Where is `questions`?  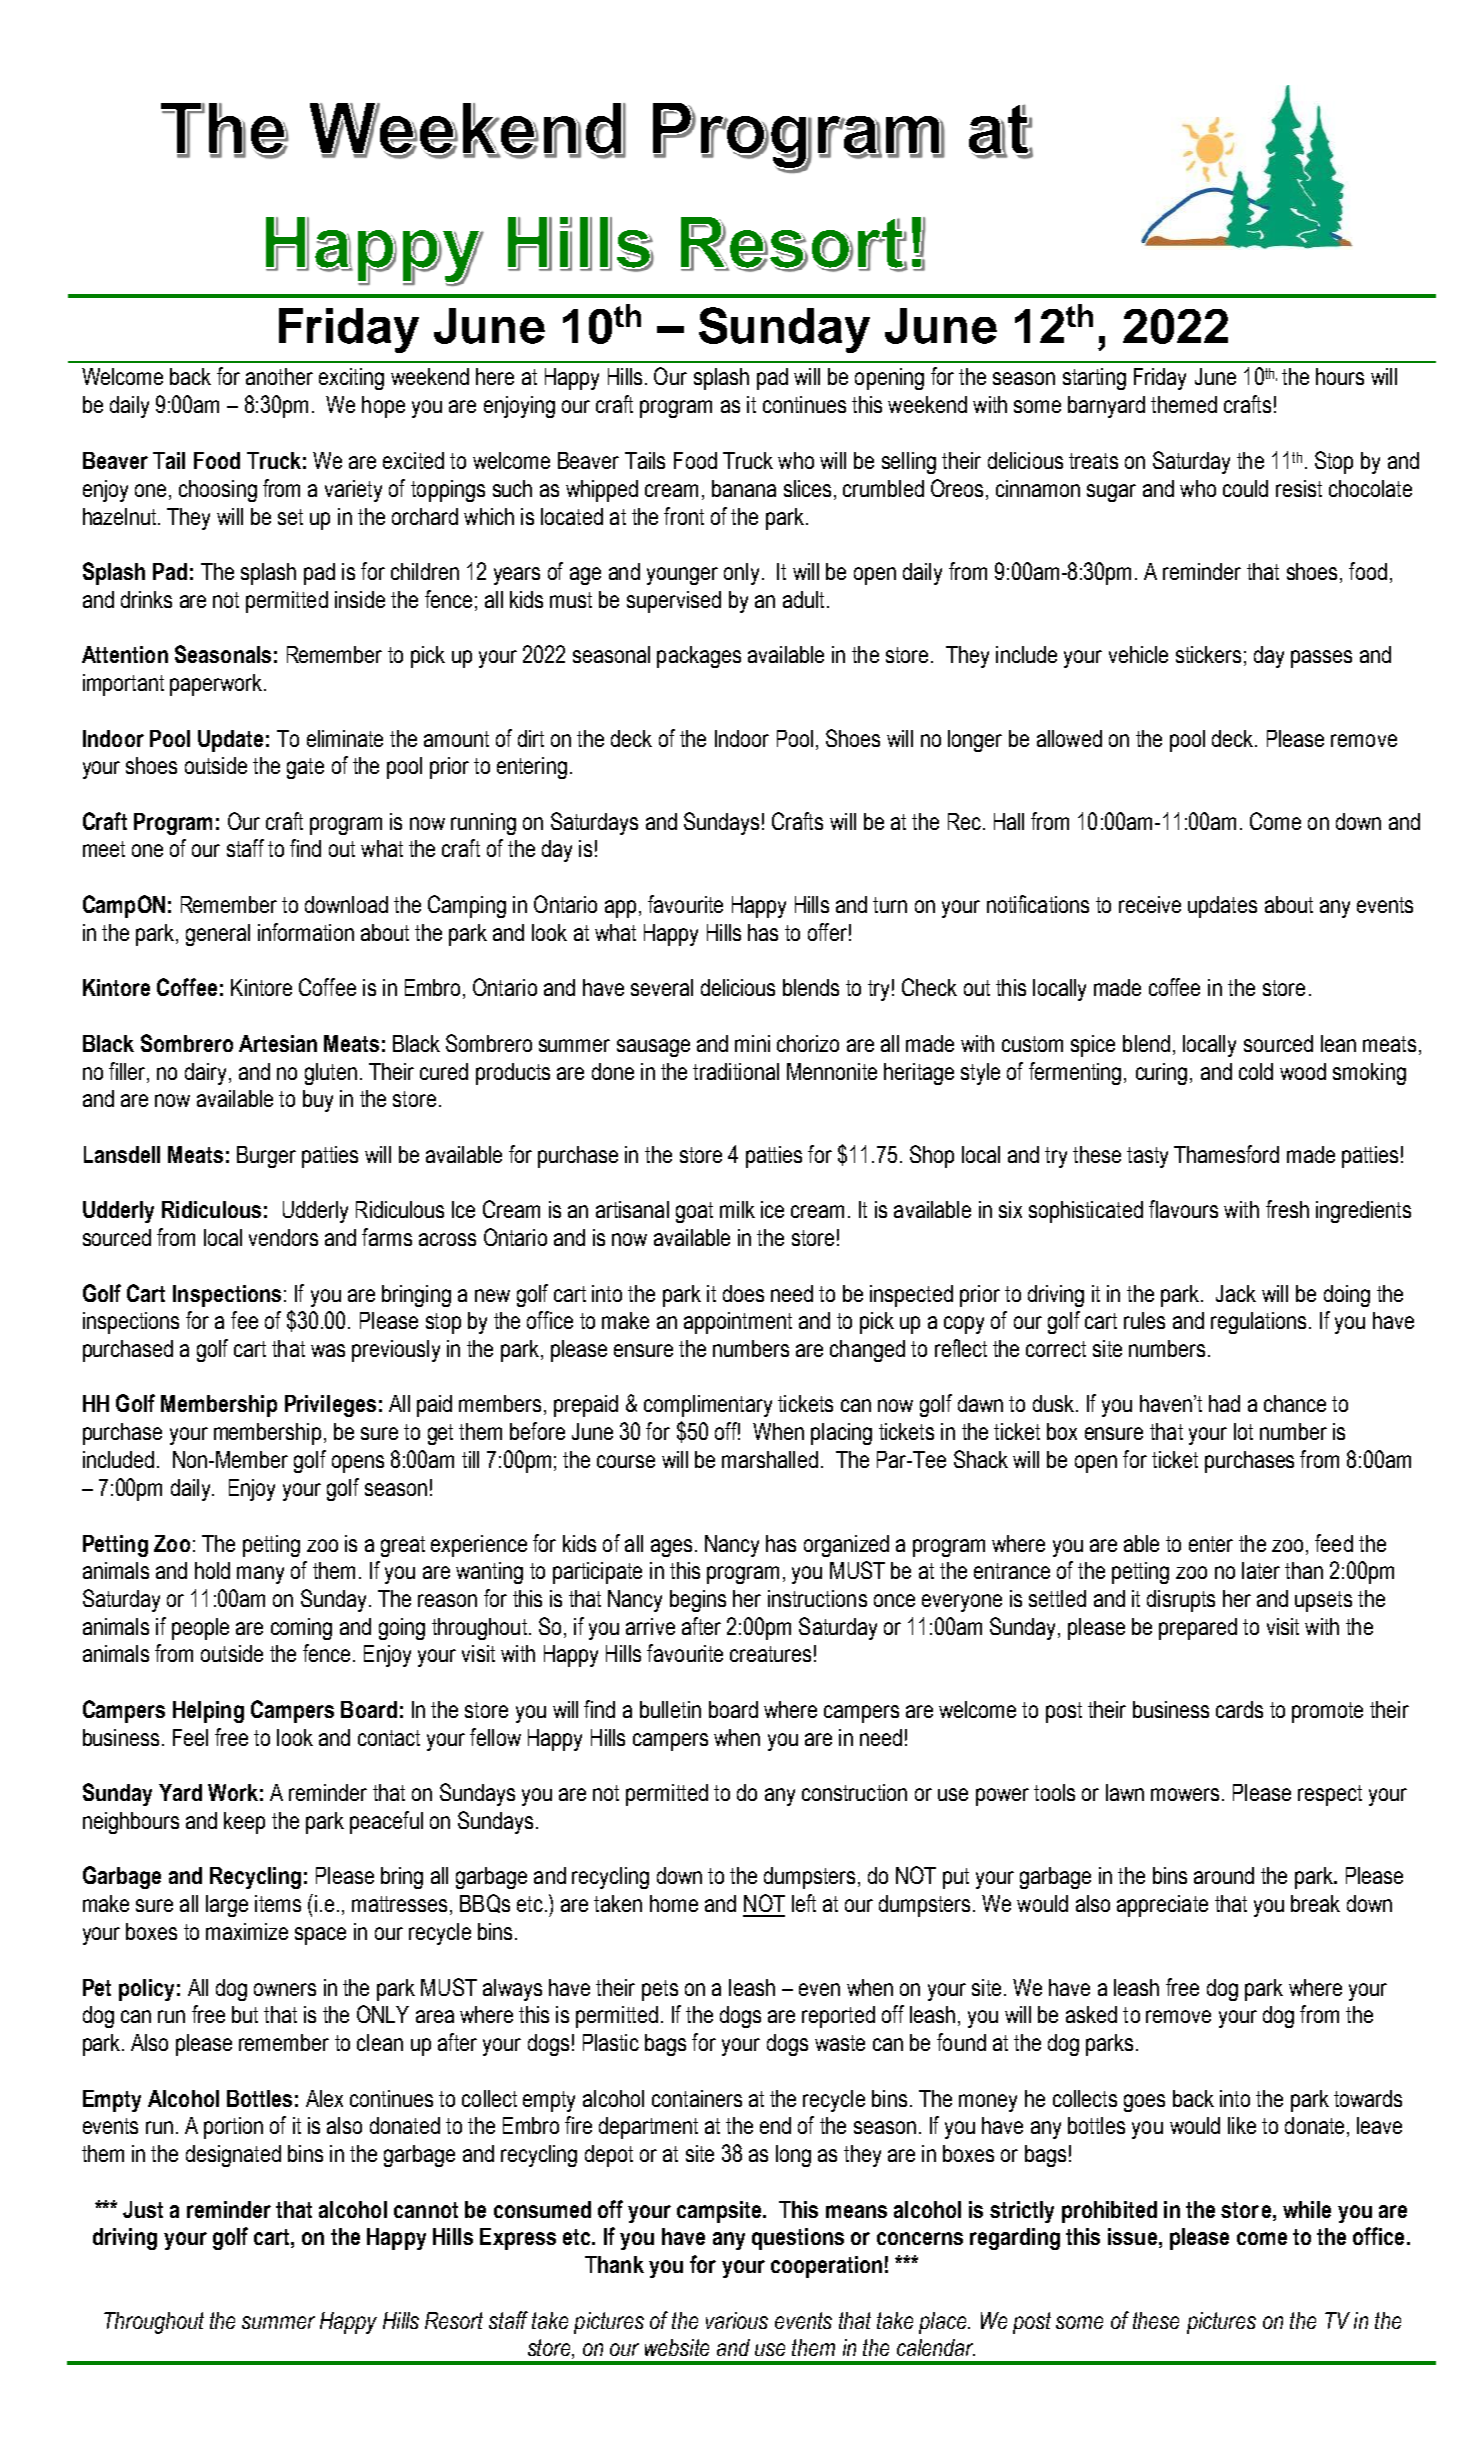 questions is located at coordinates (798, 2239).
